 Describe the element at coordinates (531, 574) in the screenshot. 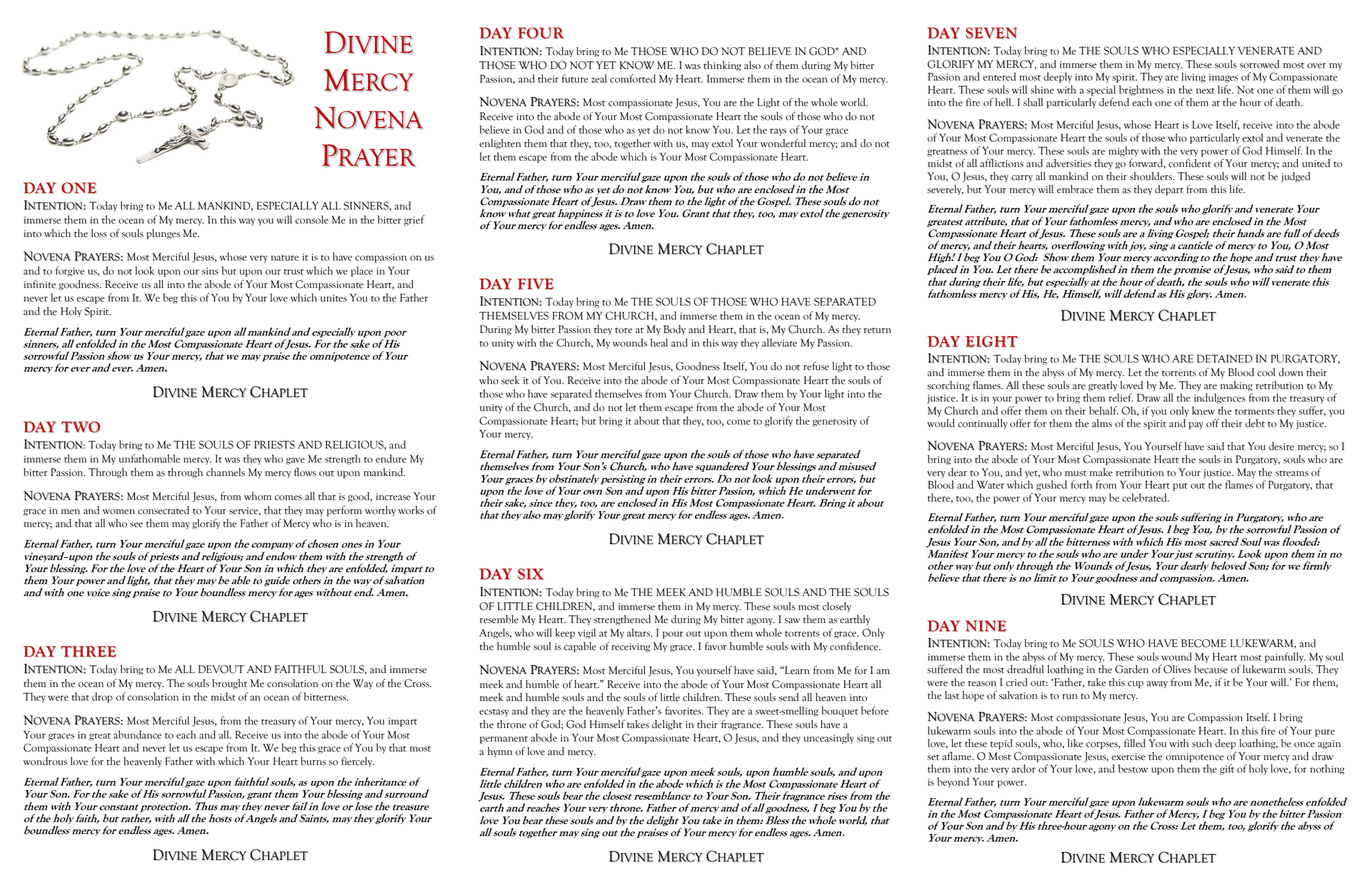

I see `SIX` at that location.
